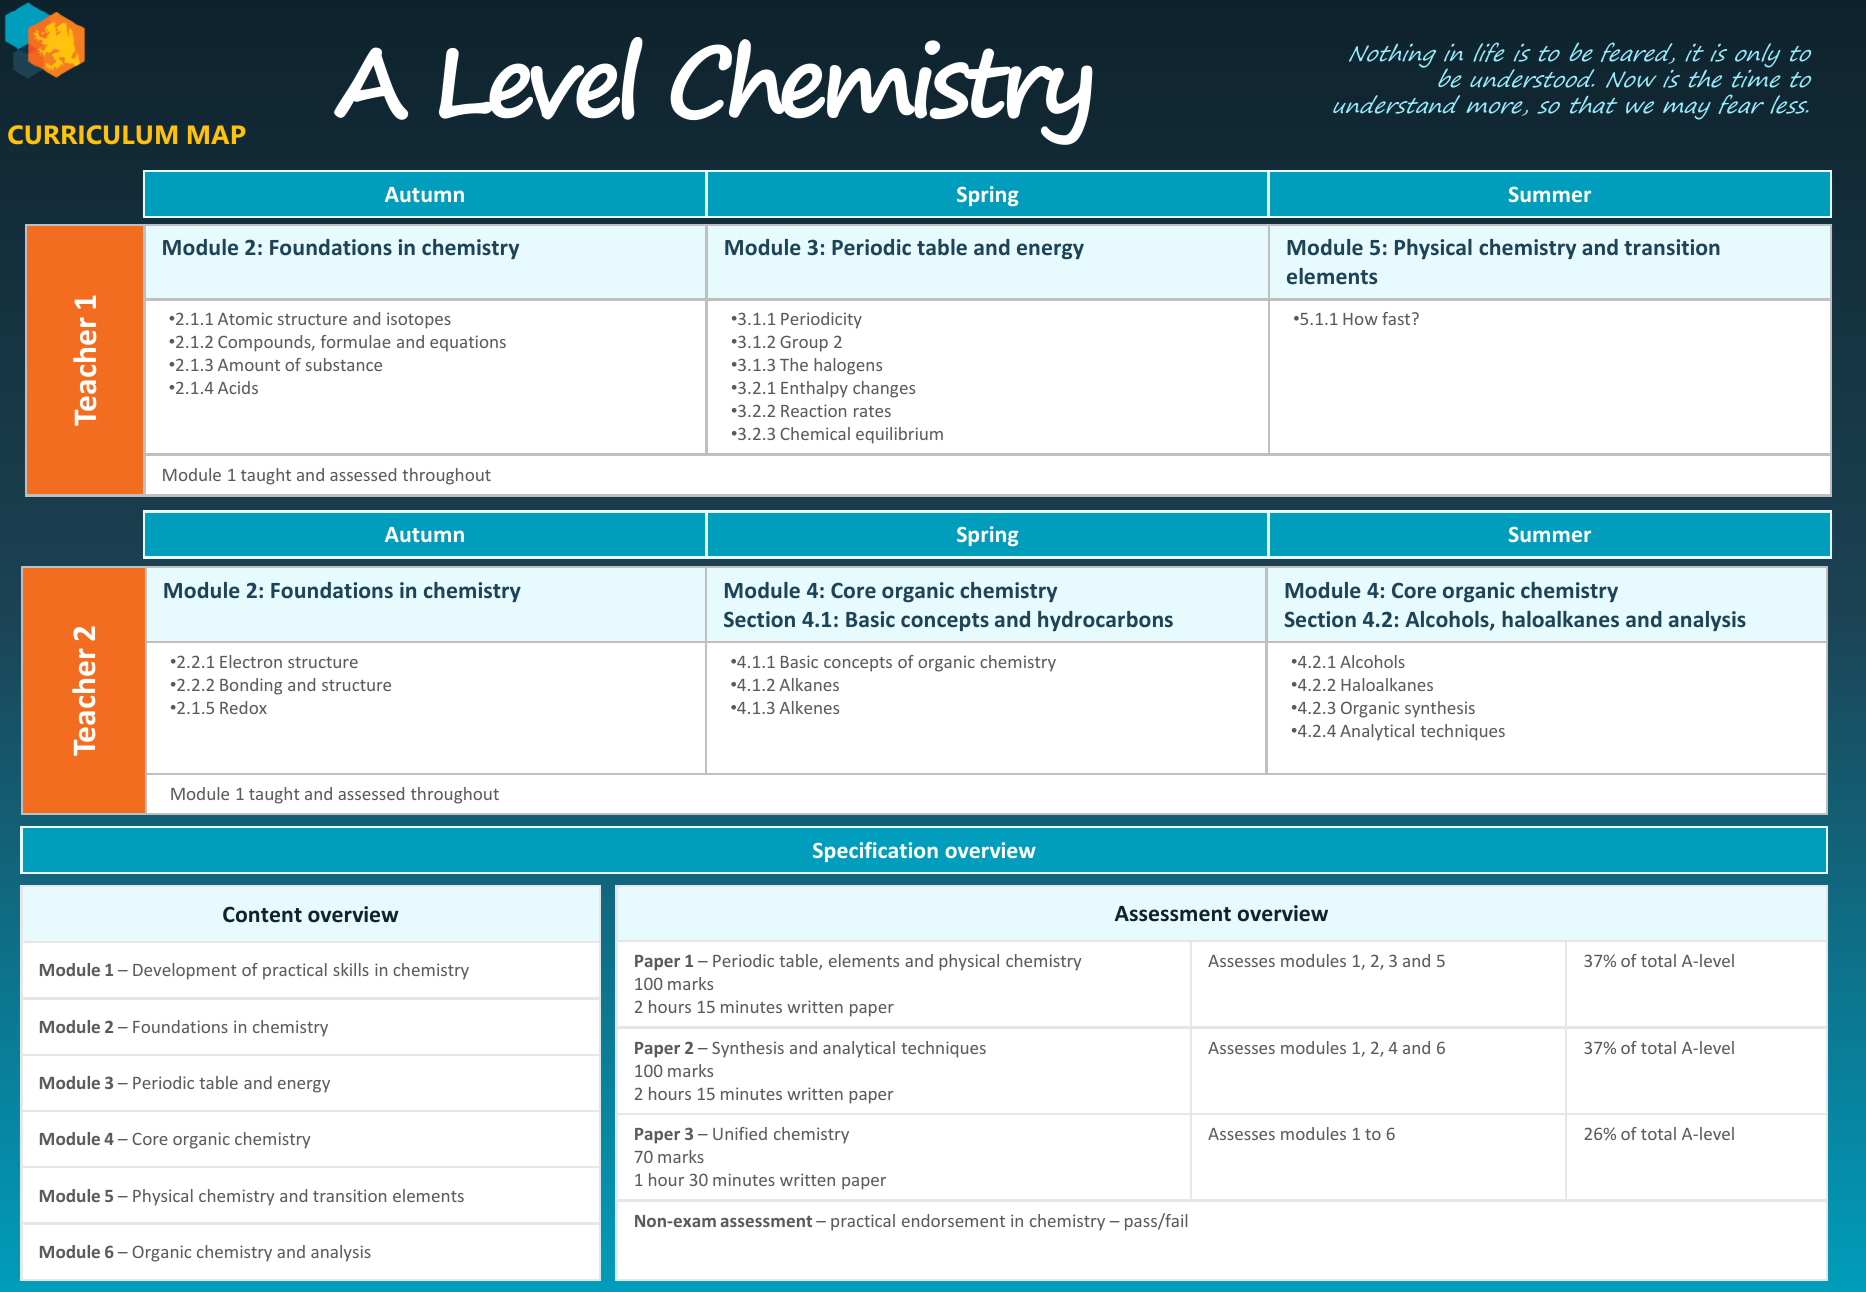 The height and width of the image is (1292, 1866). I want to click on How, so click(1360, 319).
